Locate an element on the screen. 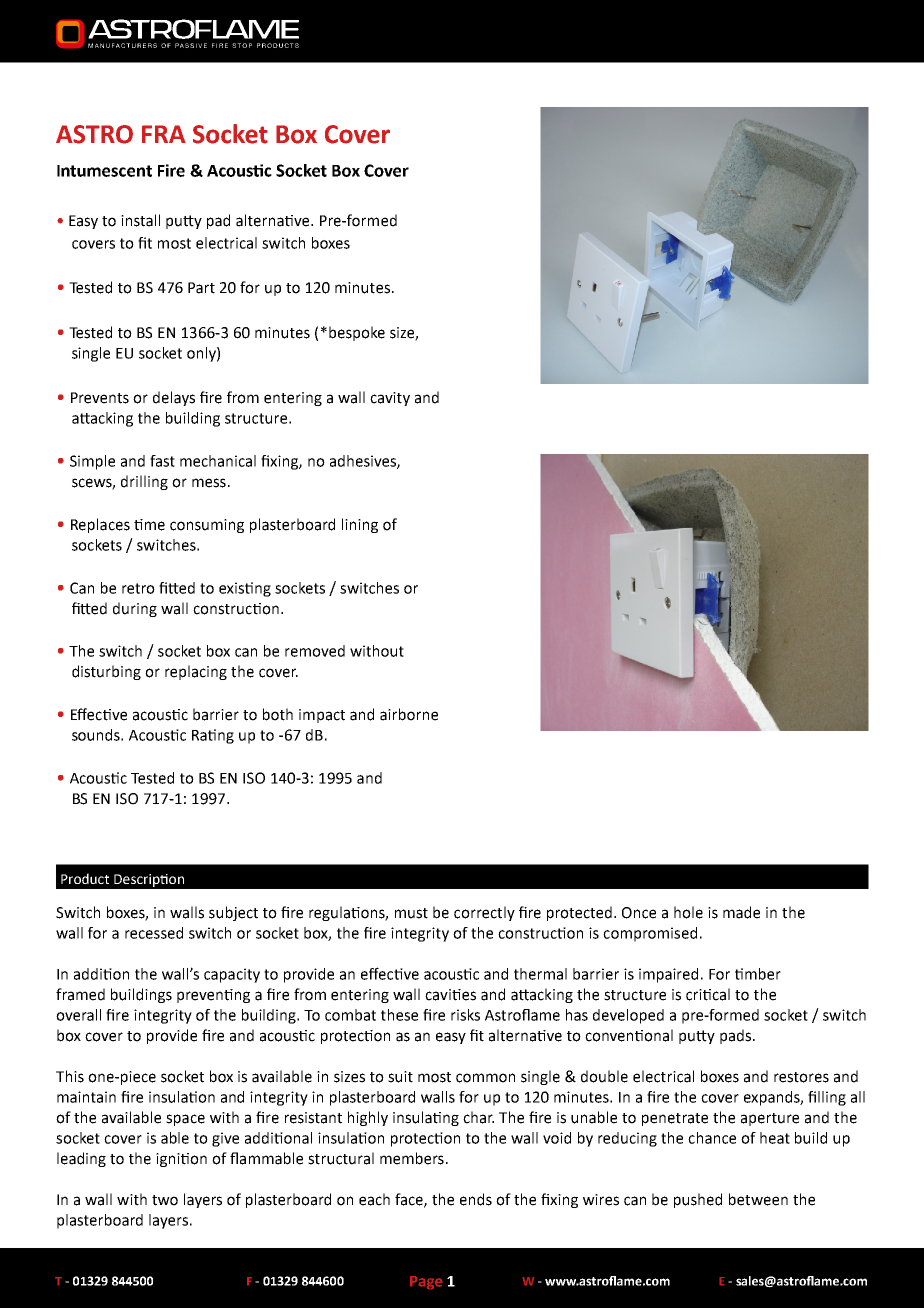  install is located at coordinates (140, 220).
